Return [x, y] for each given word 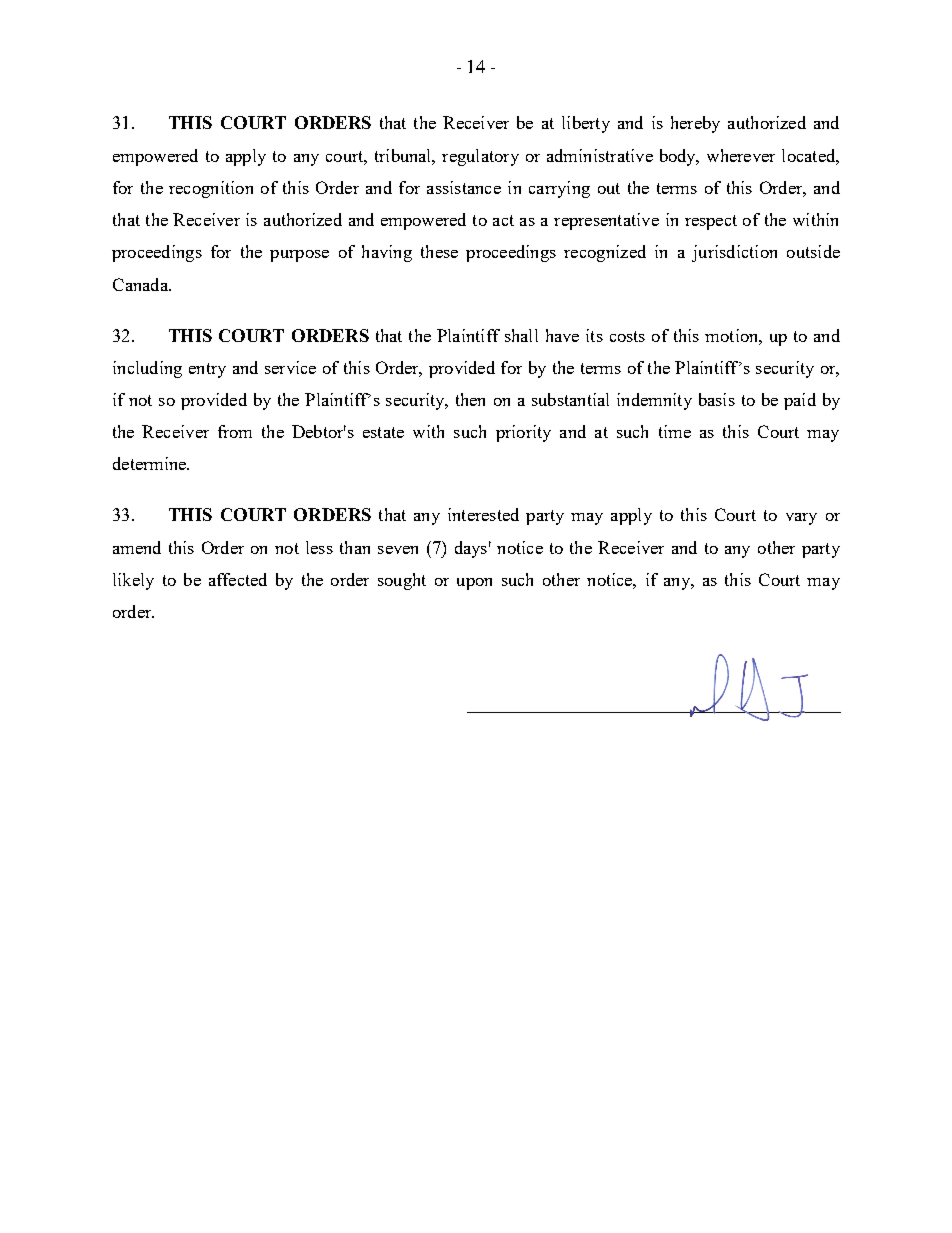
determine [151, 463]
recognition [211, 189]
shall [521, 335]
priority [523, 433]
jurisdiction [734, 253]
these [439, 251]
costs [627, 336]
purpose [299, 256]
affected [238, 579]
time [675, 431]
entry [207, 370]
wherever [741, 155]
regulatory [480, 157]
